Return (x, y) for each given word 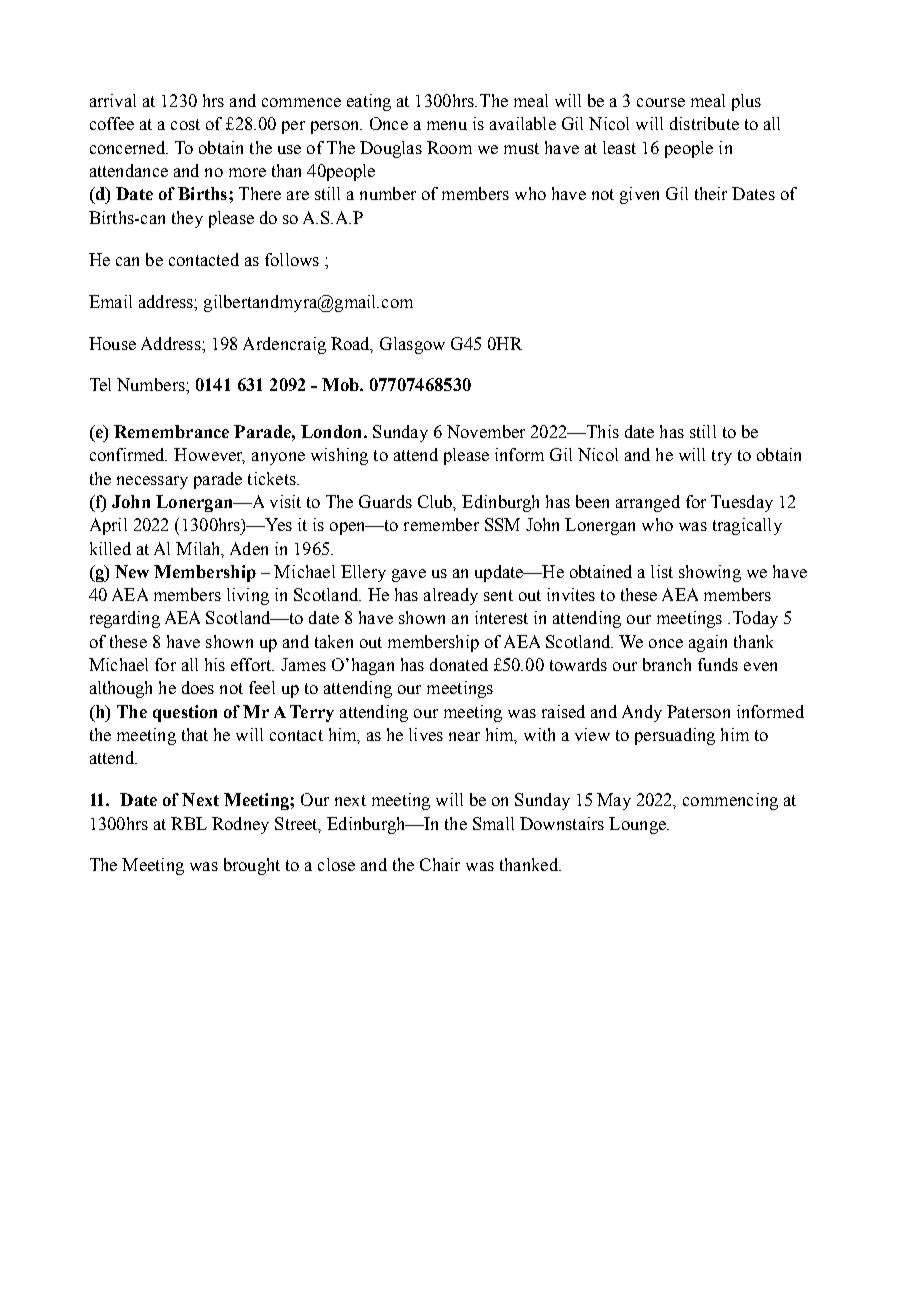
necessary (152, 482)
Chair (440, 864)
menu (447, 125)
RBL (189, 823)
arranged (648, 503)
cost (185, 124)
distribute (704, 123)
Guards (385, 501)
